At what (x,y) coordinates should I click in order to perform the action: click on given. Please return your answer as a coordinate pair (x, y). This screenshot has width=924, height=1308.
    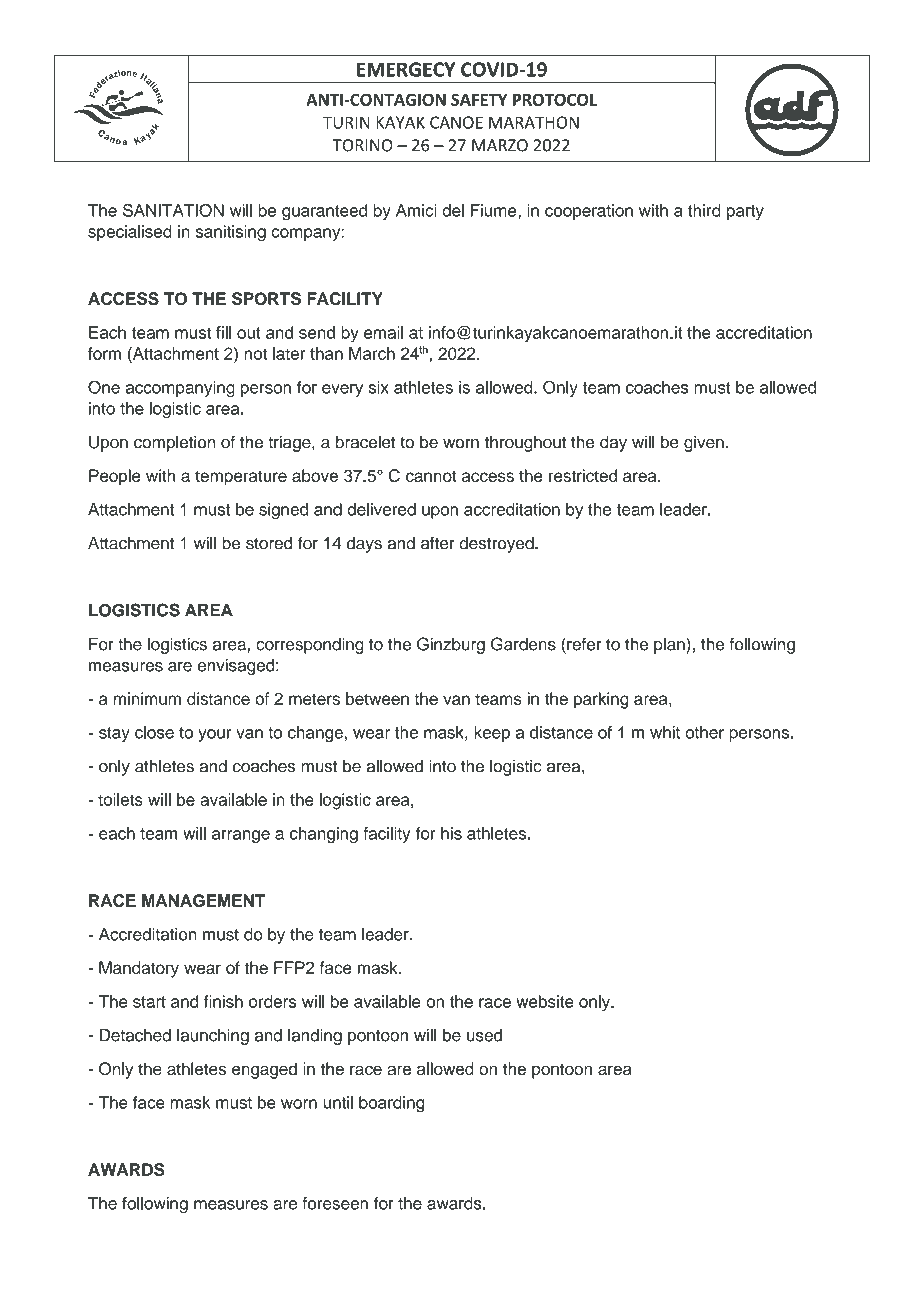
    Looking at the image, I should click on (704, 443).
